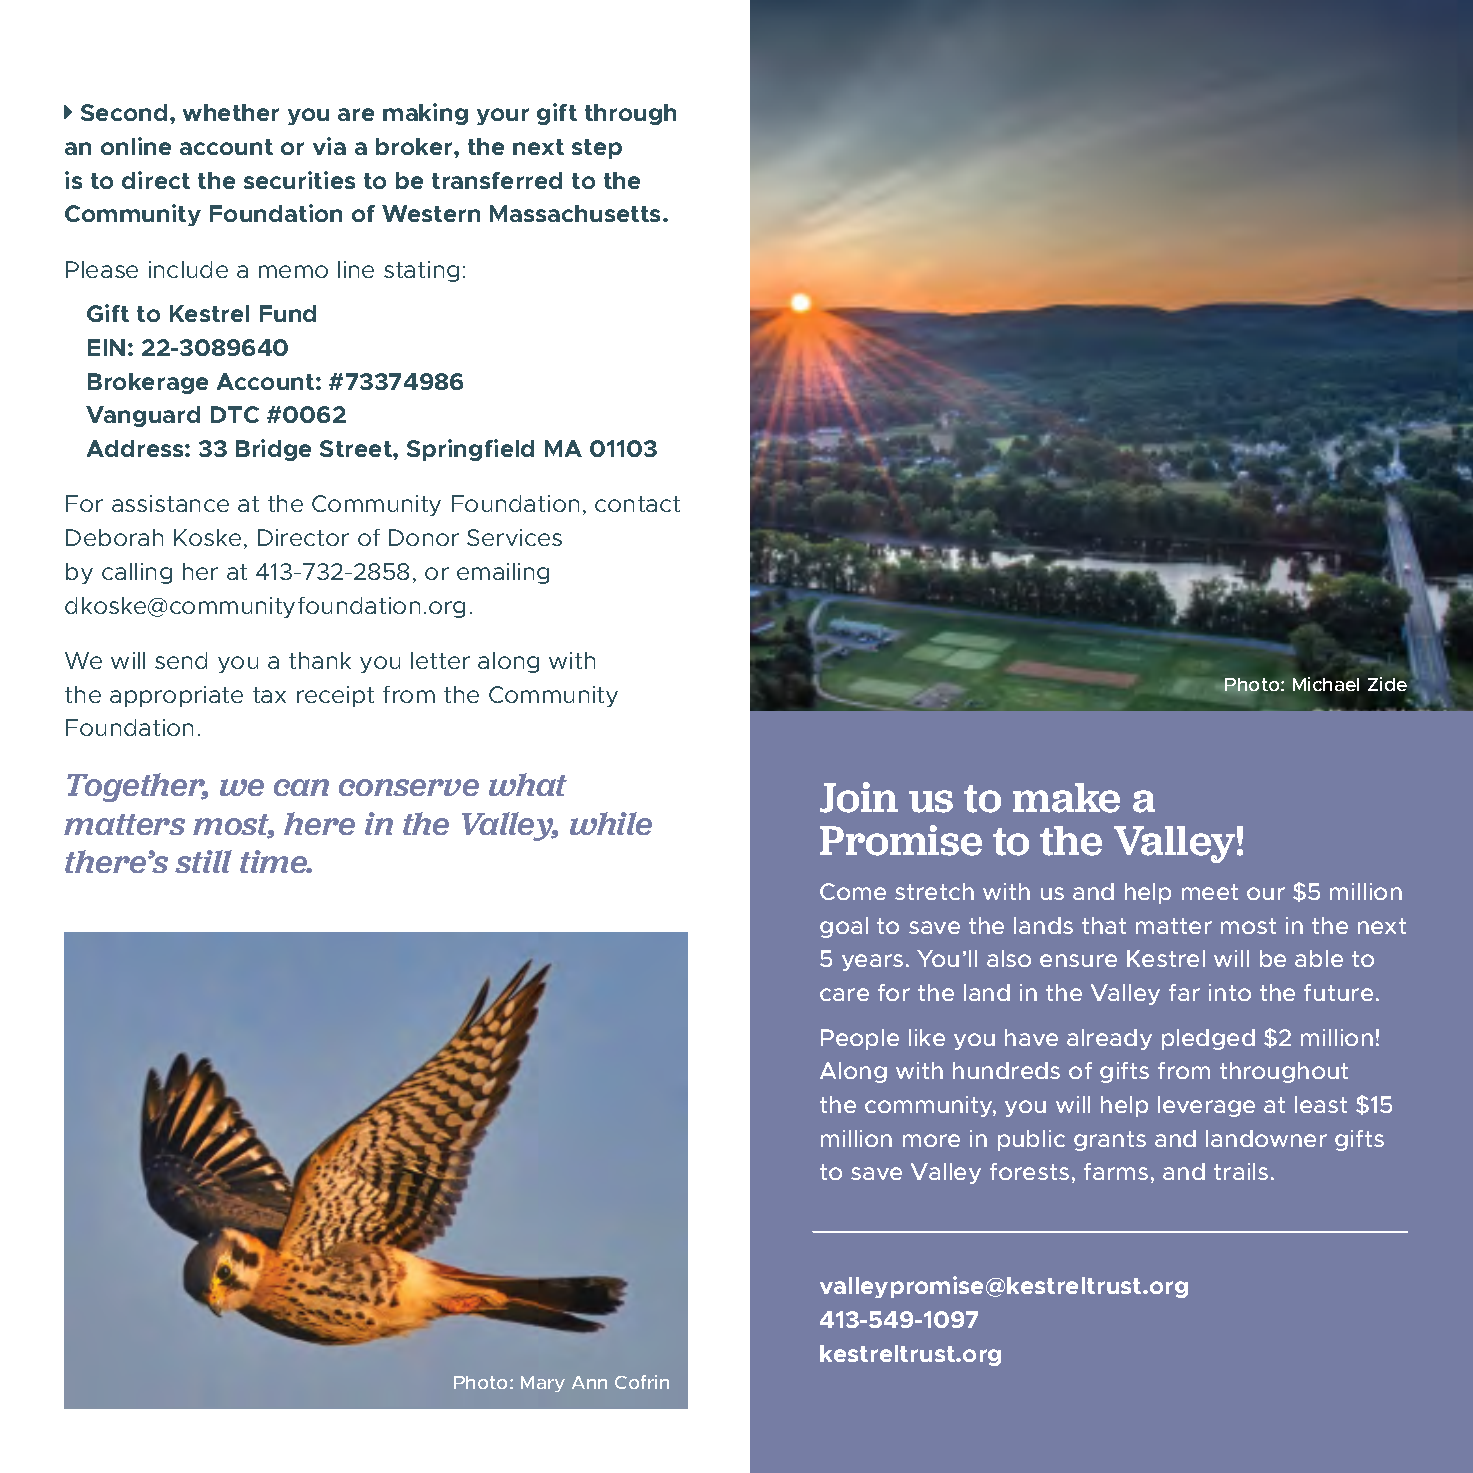  I want to click on Michael, so click(1326, 684).
